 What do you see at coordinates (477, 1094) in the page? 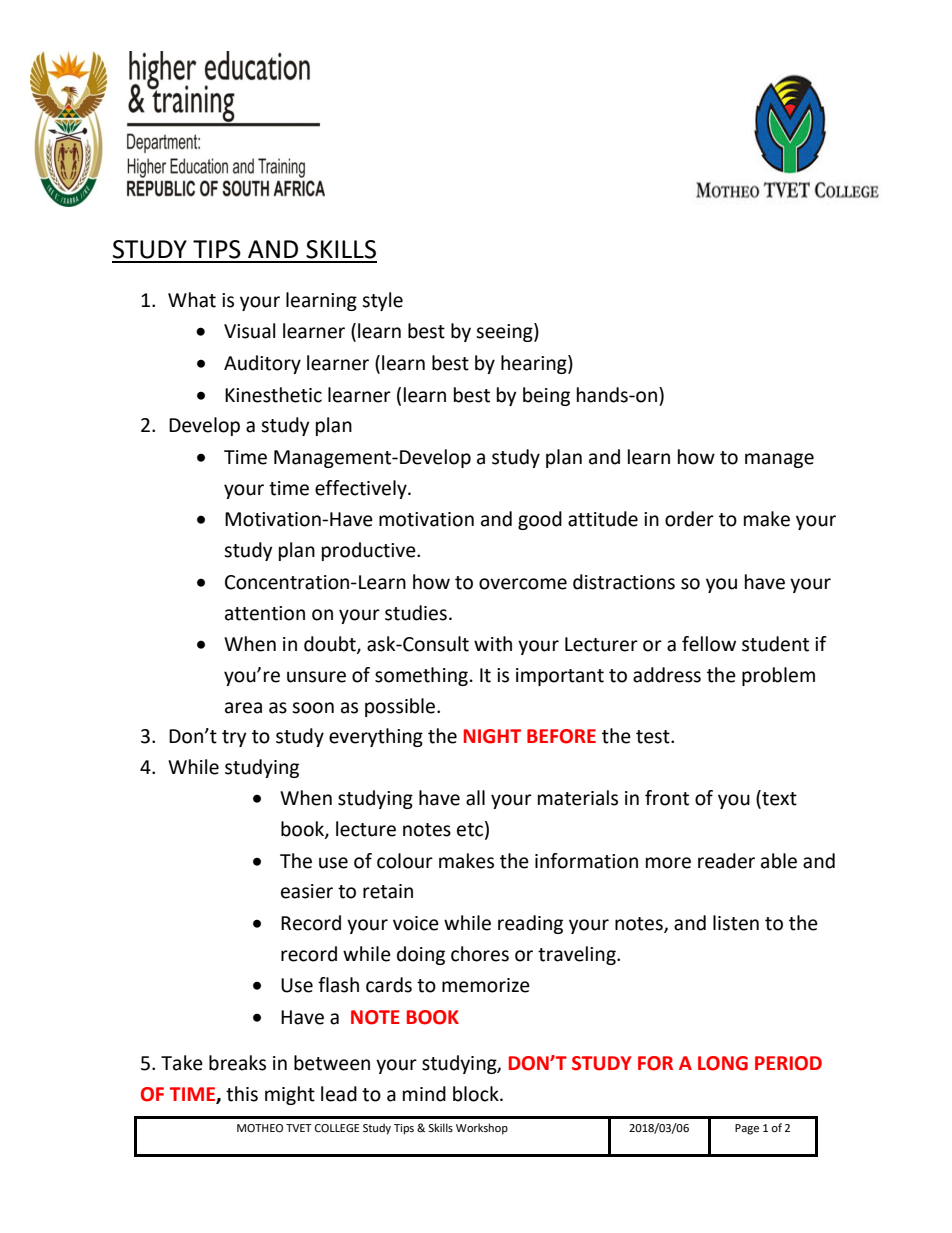
I see `block` at bounding box center [477, 1094].
